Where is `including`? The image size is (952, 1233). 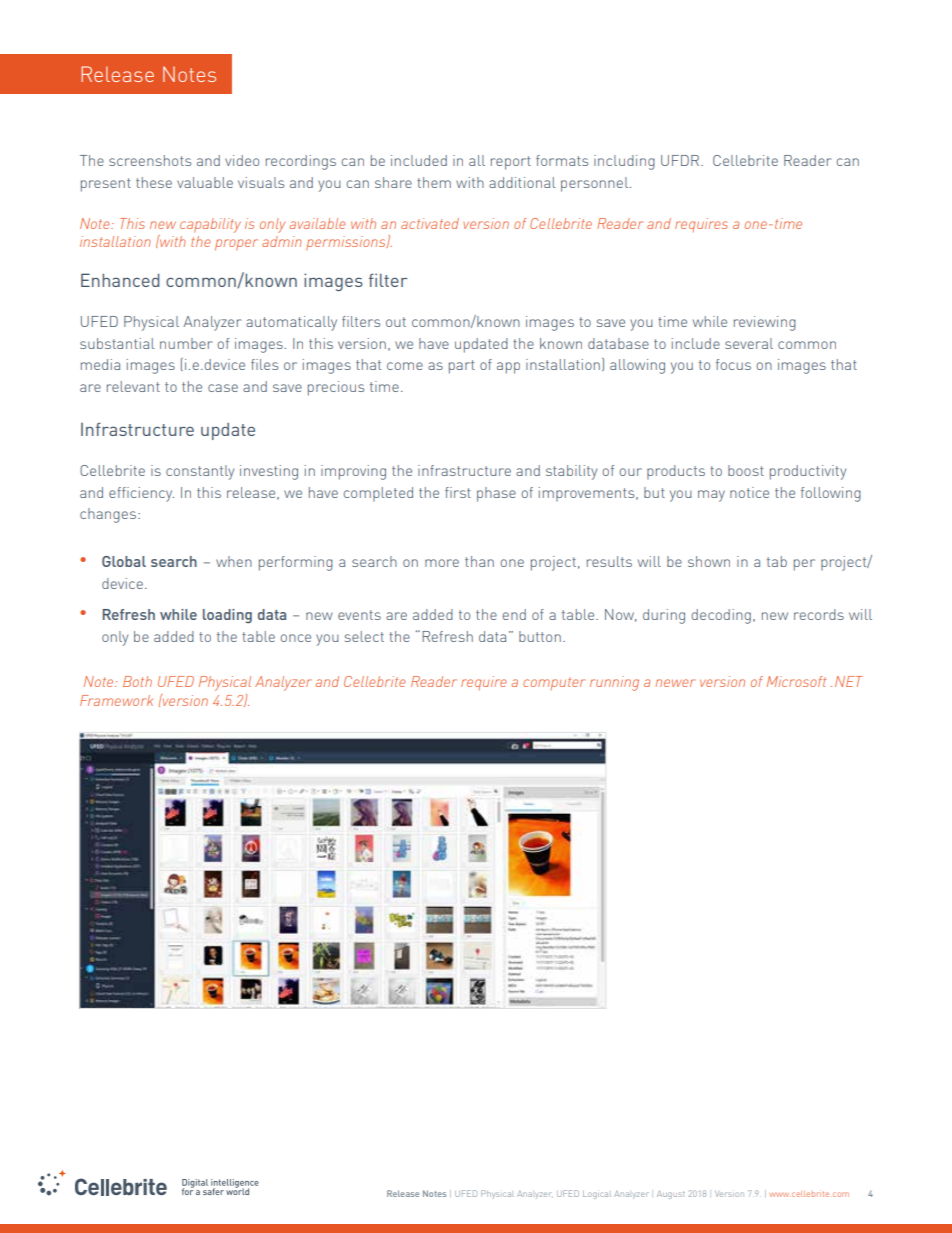
including is located at coordinates (624, 162).
